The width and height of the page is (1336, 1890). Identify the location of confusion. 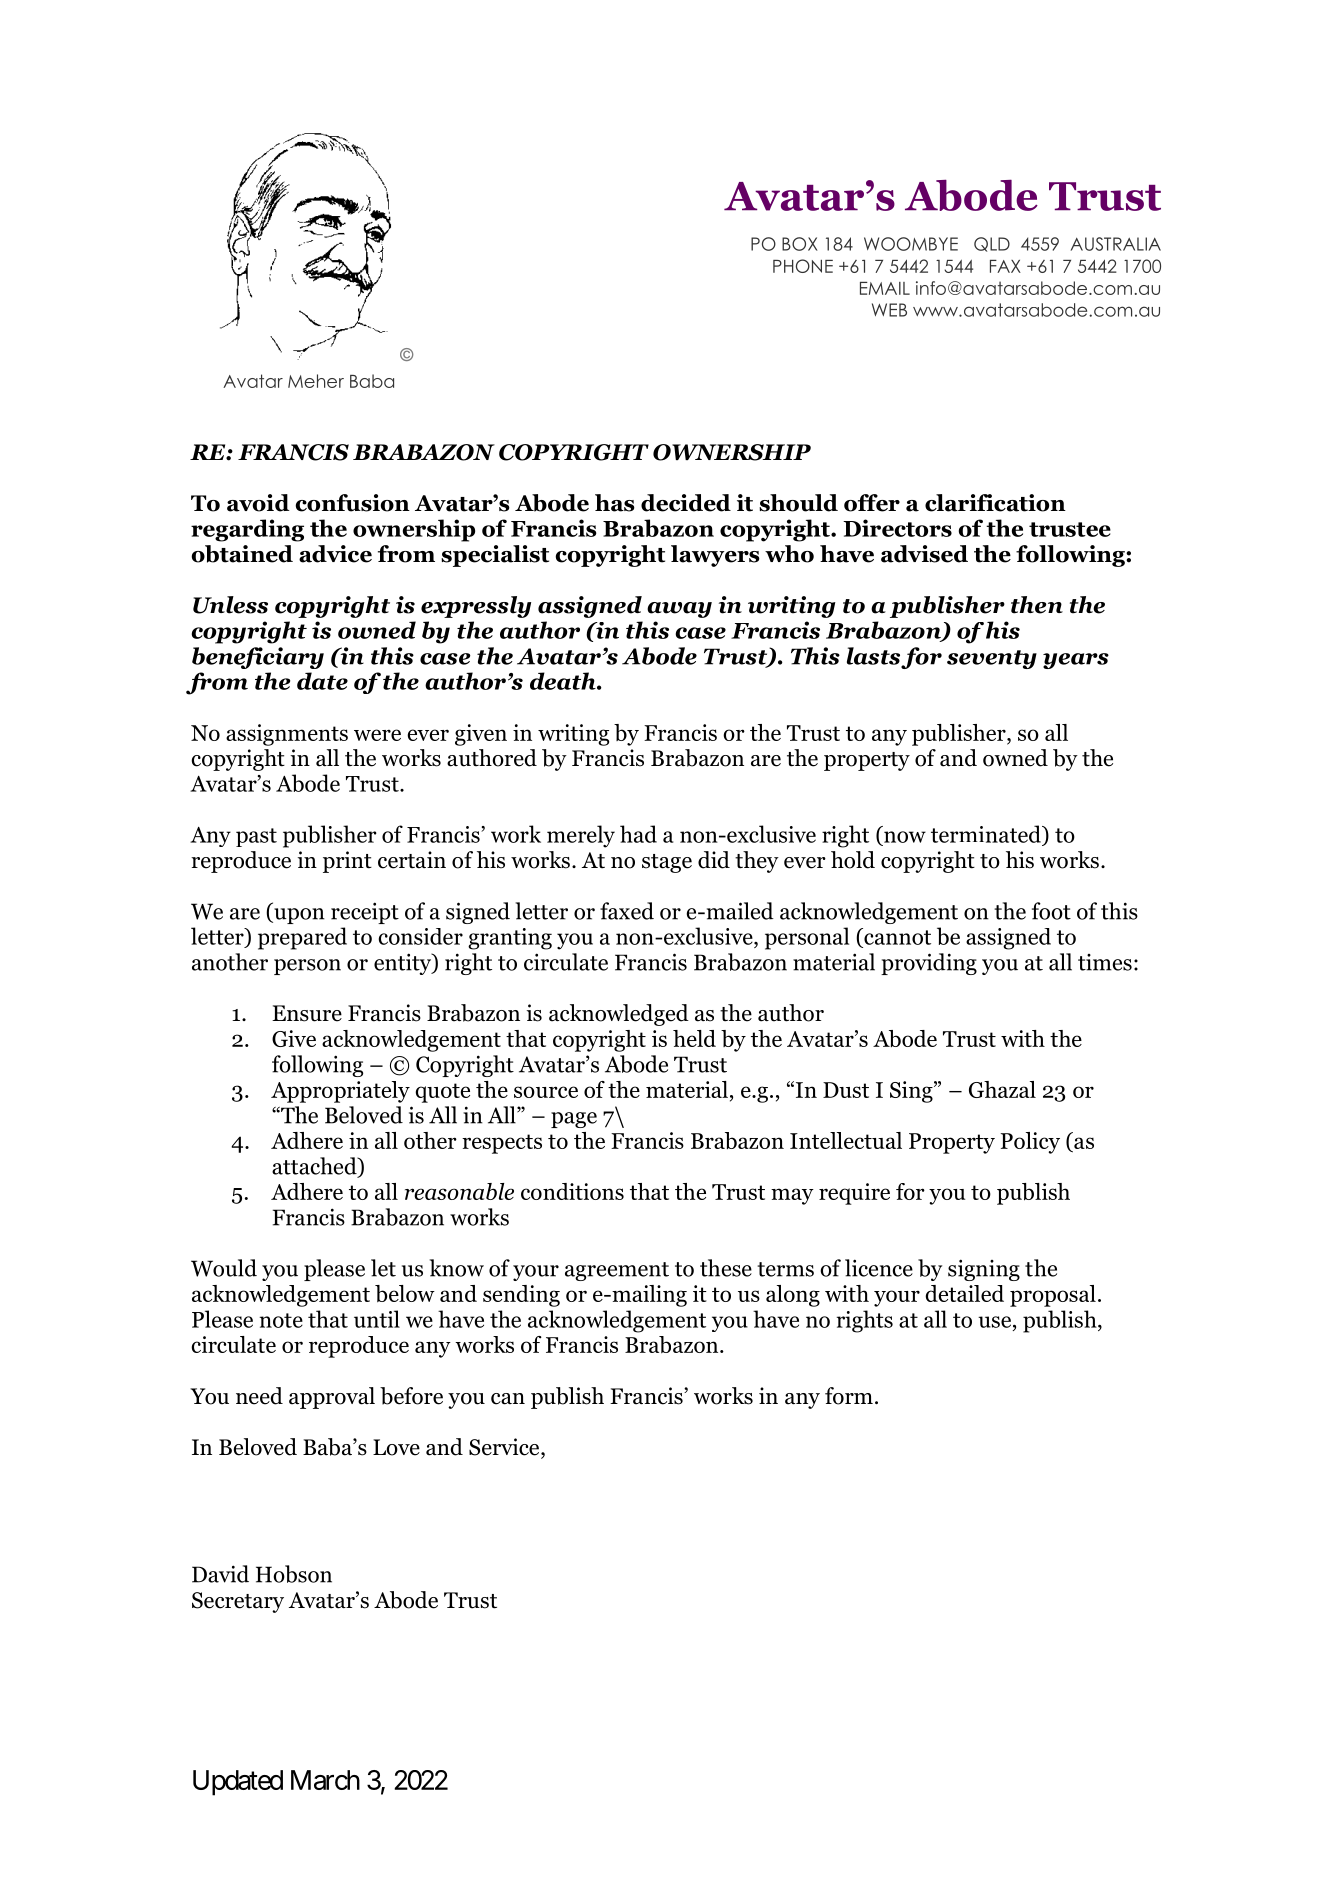
(352, 503).
